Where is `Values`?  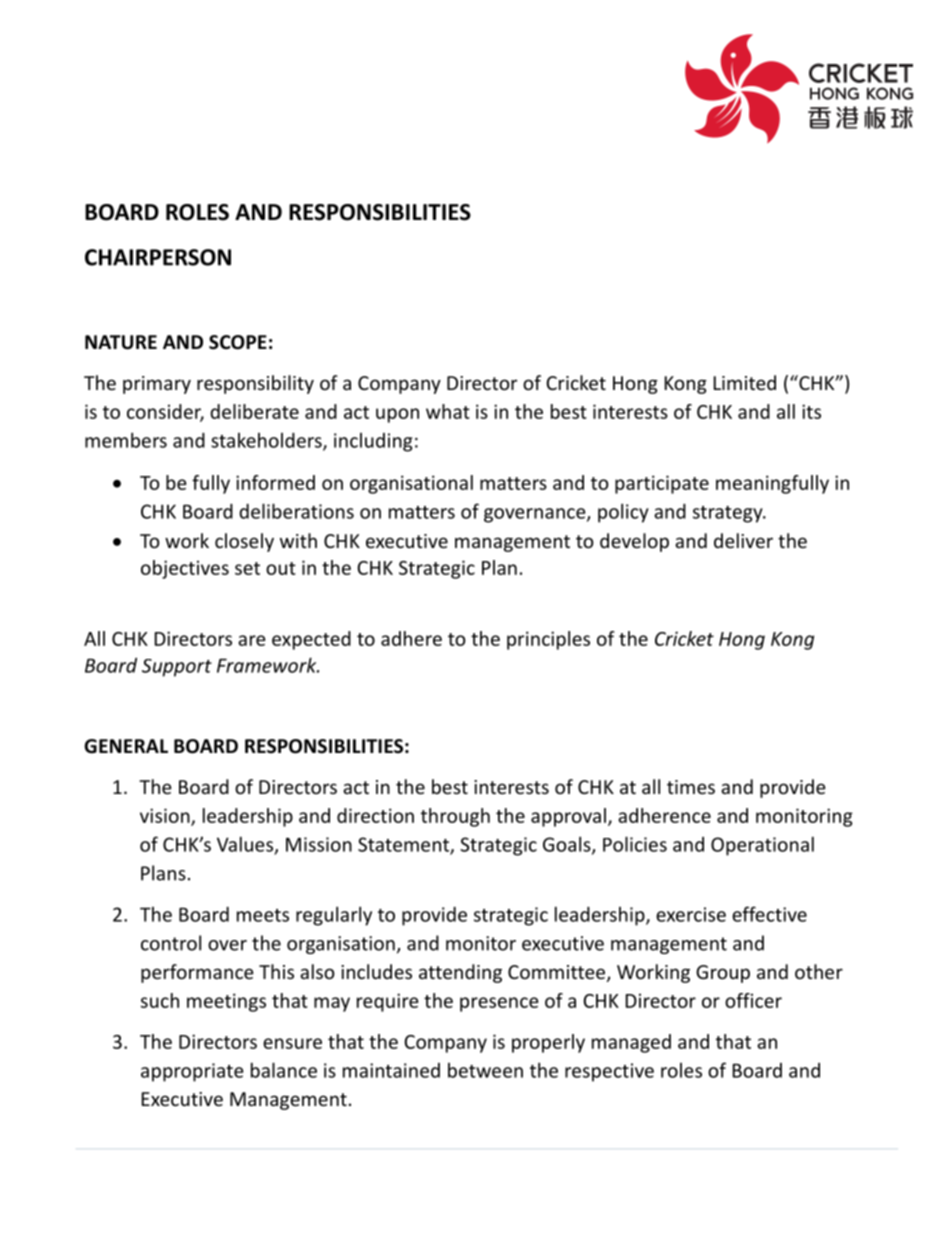 Values is located at coordinates (246, 845).
